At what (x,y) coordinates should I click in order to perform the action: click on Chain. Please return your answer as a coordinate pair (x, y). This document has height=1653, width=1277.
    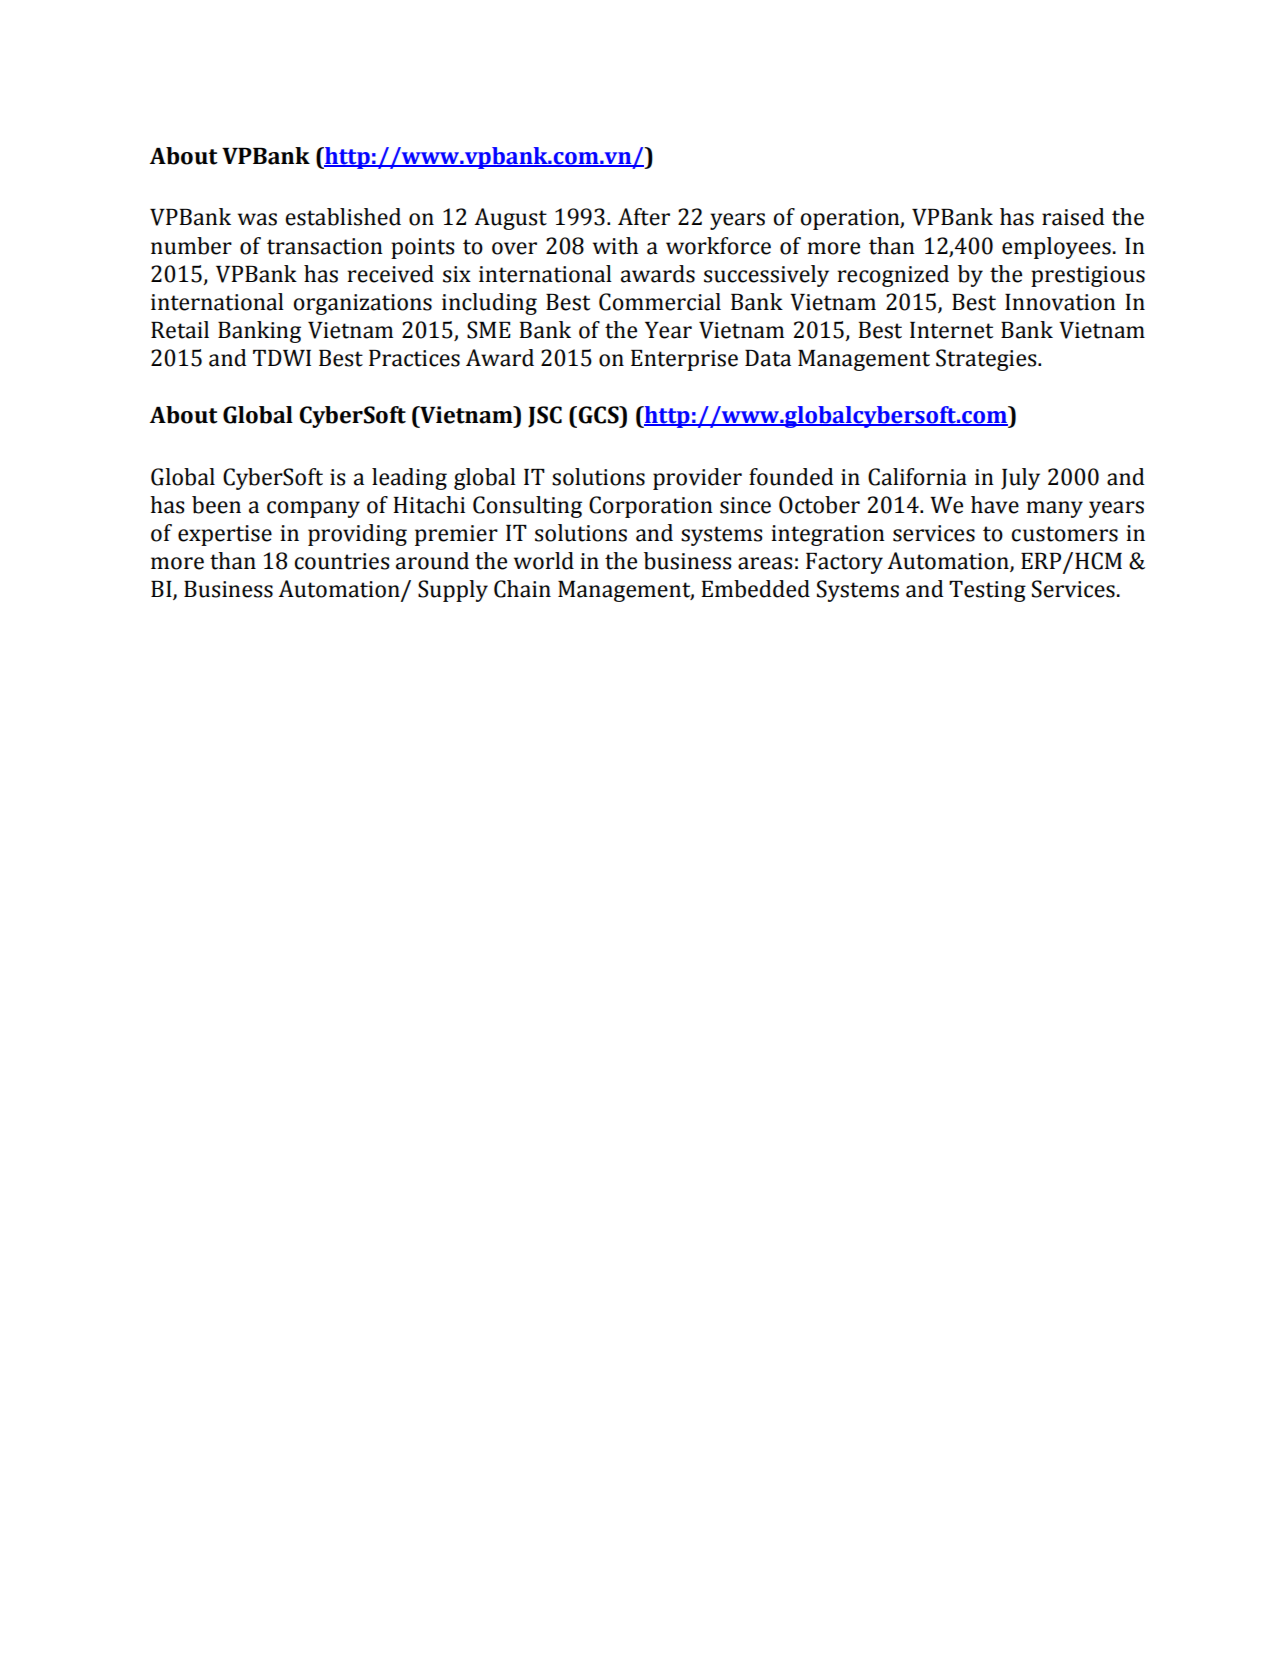
    Looking at the image, I should click on (522, 589).
